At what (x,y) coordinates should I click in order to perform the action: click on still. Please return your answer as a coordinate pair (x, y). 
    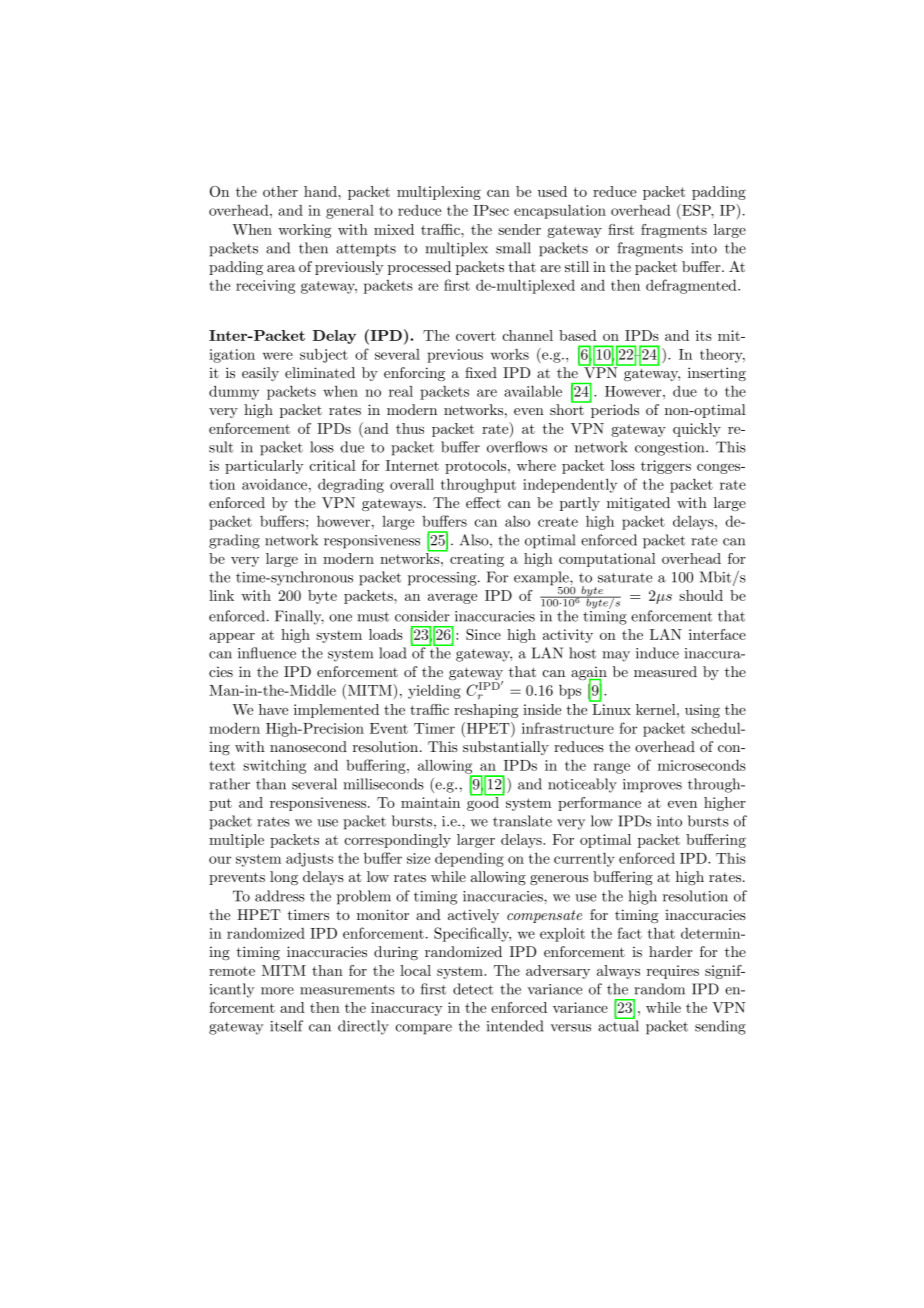
    Looking at the image, I should click on (577, 266).
